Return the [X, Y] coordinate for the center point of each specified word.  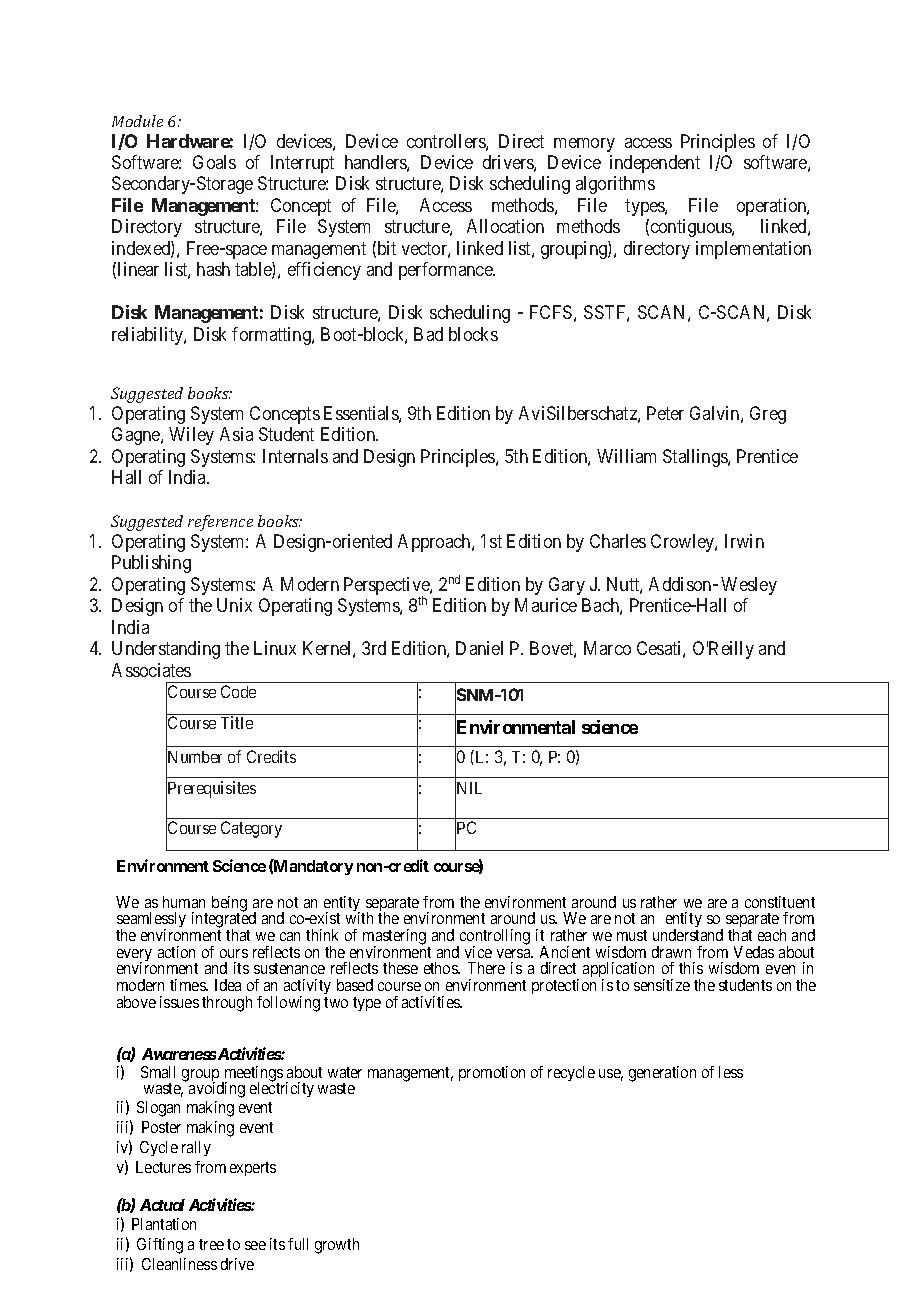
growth [337, 1246]
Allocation [505, 226]
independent [655, 164]
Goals [214, 162]
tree [211, 1244]
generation [662, 1074]
